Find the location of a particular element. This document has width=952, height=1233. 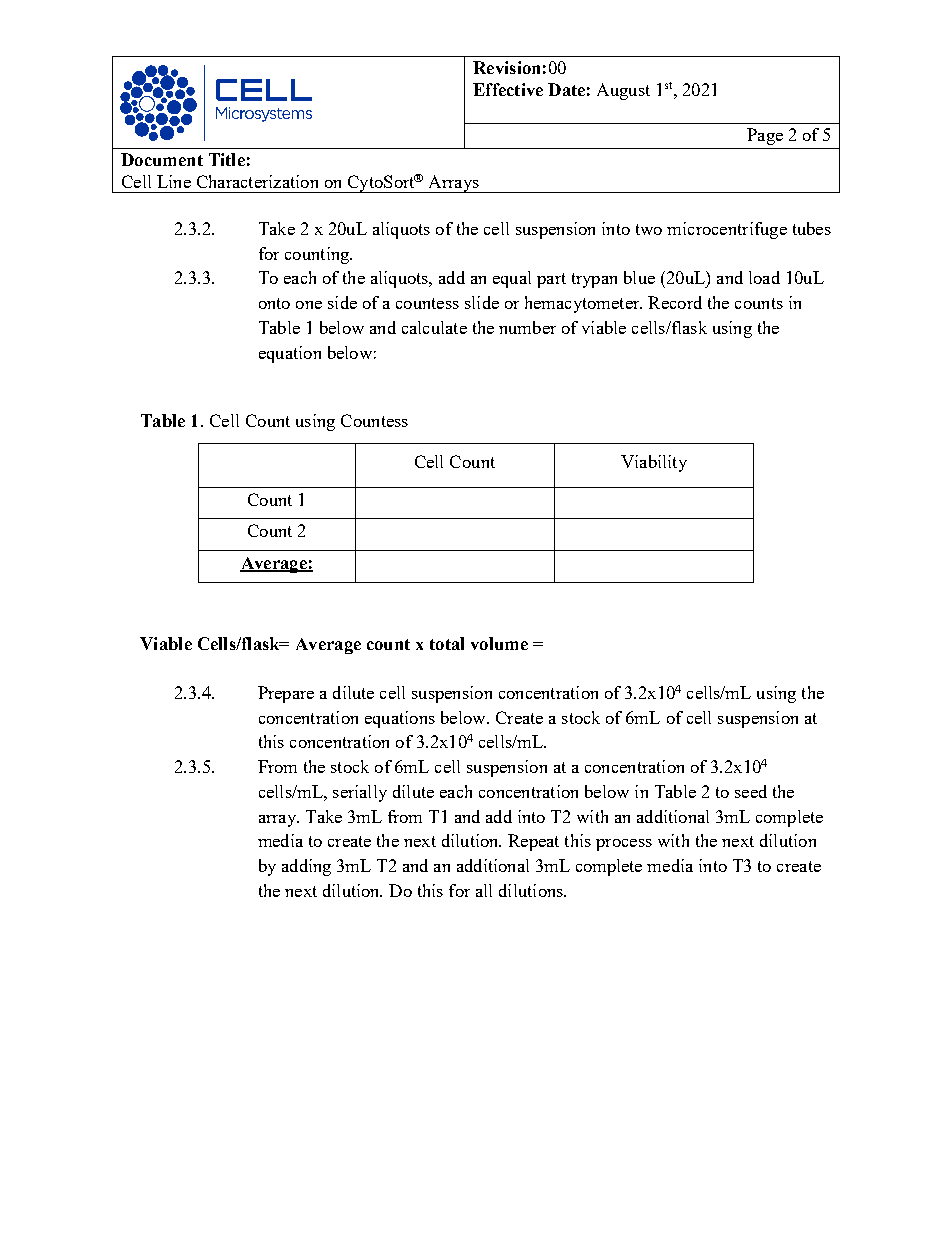

Viability is located at coordinates (654, 463).
